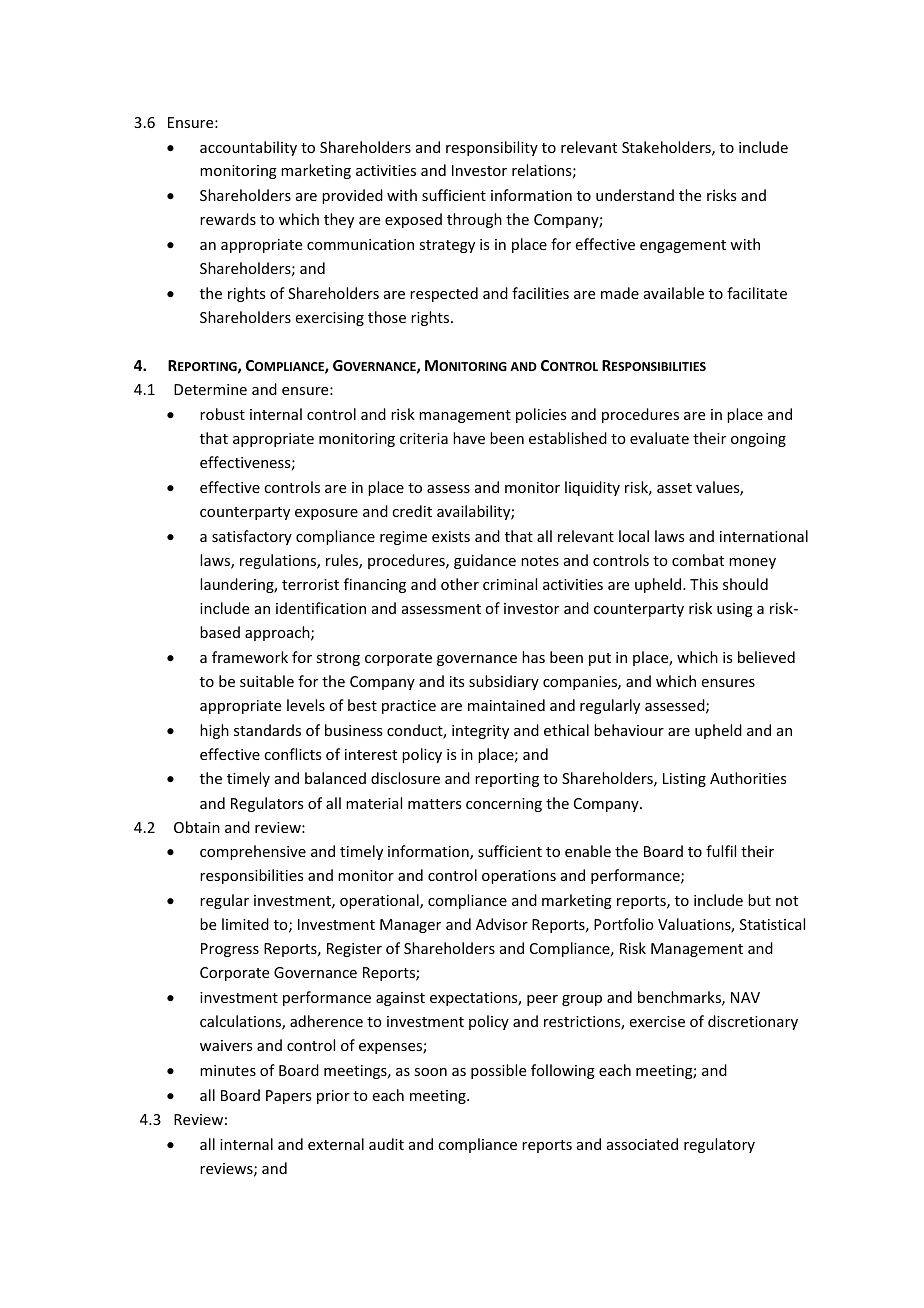 Image resolution: width=924 pixels, height=1308 pixels. What do you see at coordinates (248, 148) in the document?
I see `accountability` at bounding box center [248, 148].
